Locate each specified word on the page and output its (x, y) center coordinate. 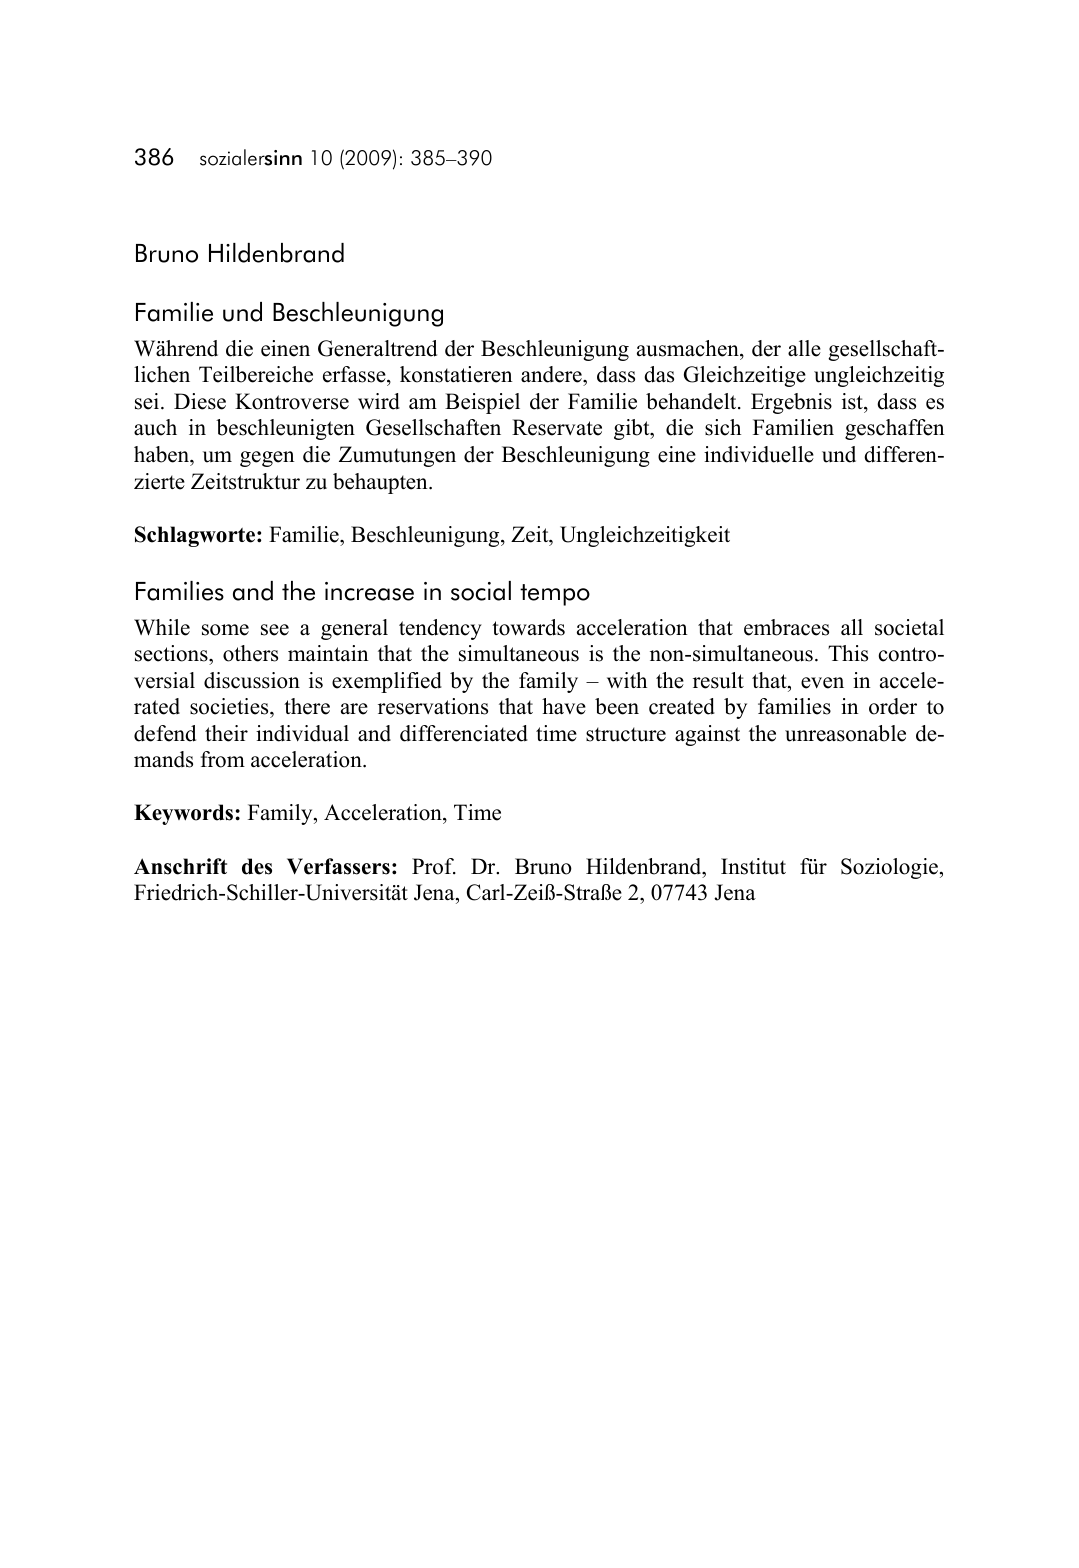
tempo (555, 595)
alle (804, 348)
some (225, 630)
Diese (200, 401)
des (257, 866)
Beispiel (482, 403)
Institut (753, 866)
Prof (434, 866)
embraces (786, 627)
